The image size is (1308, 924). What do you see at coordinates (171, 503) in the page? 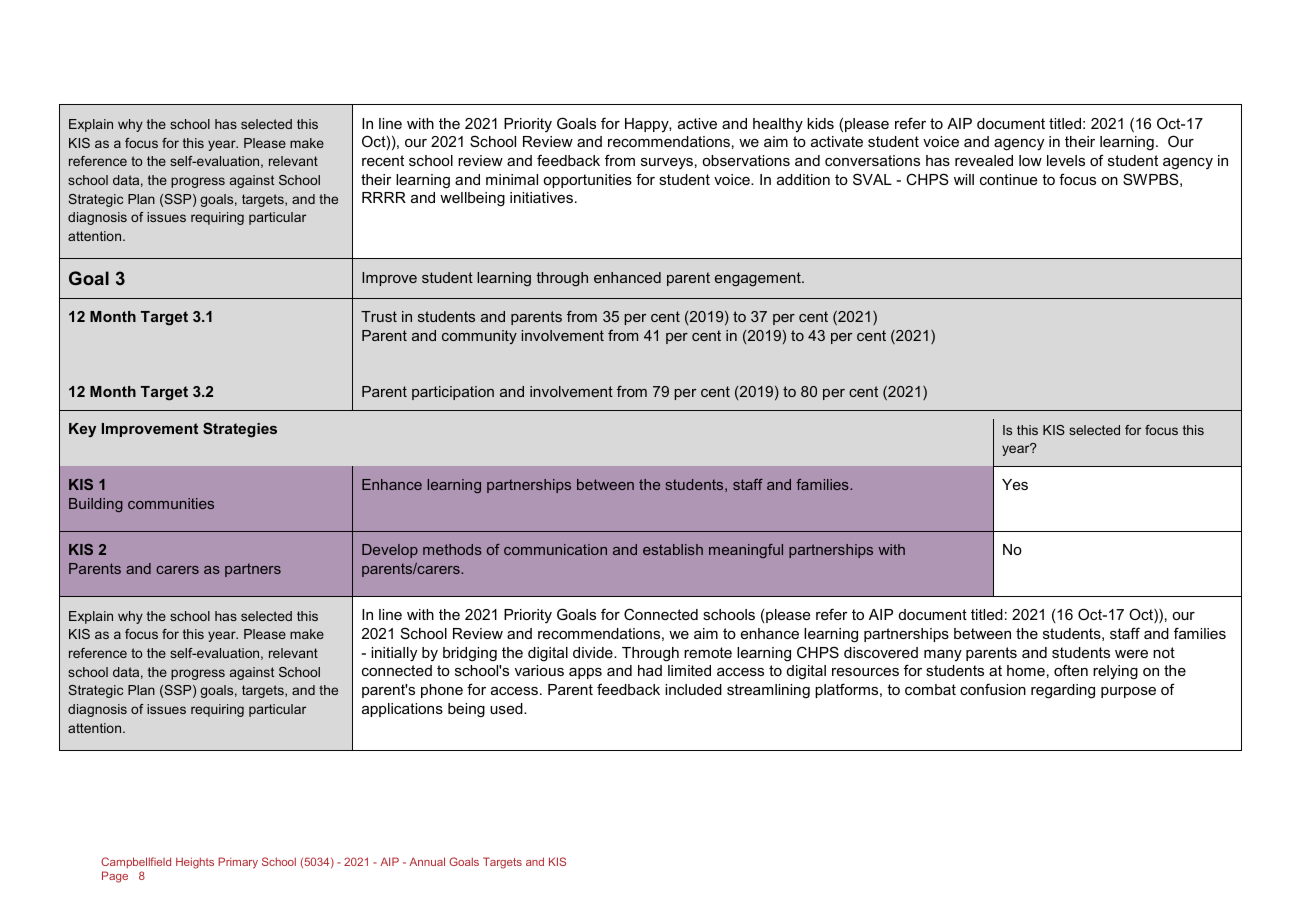
I see `communities` at bounding box center [171, 503].
